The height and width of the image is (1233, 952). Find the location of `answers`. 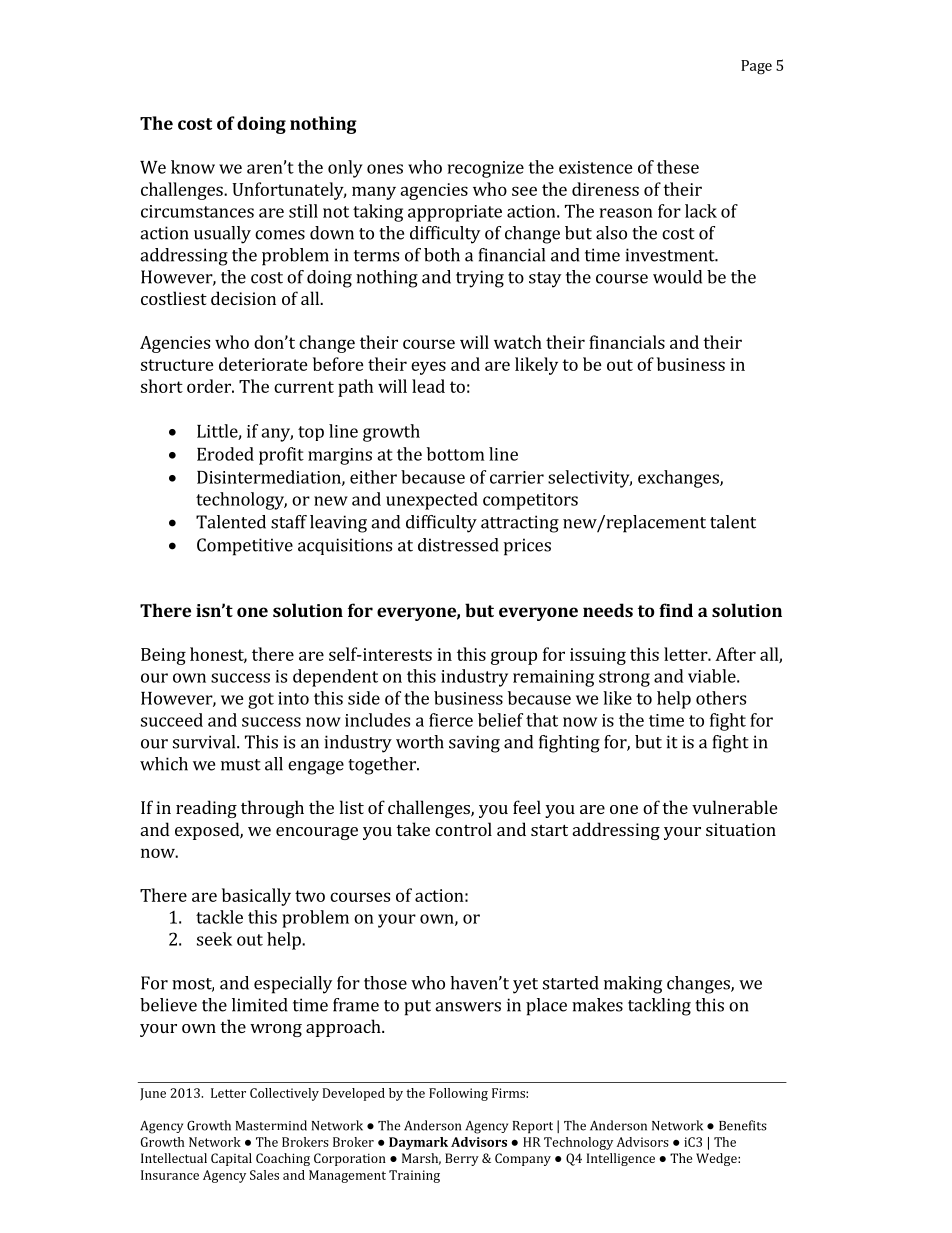

answers is located at coordinates (468, 1007).
